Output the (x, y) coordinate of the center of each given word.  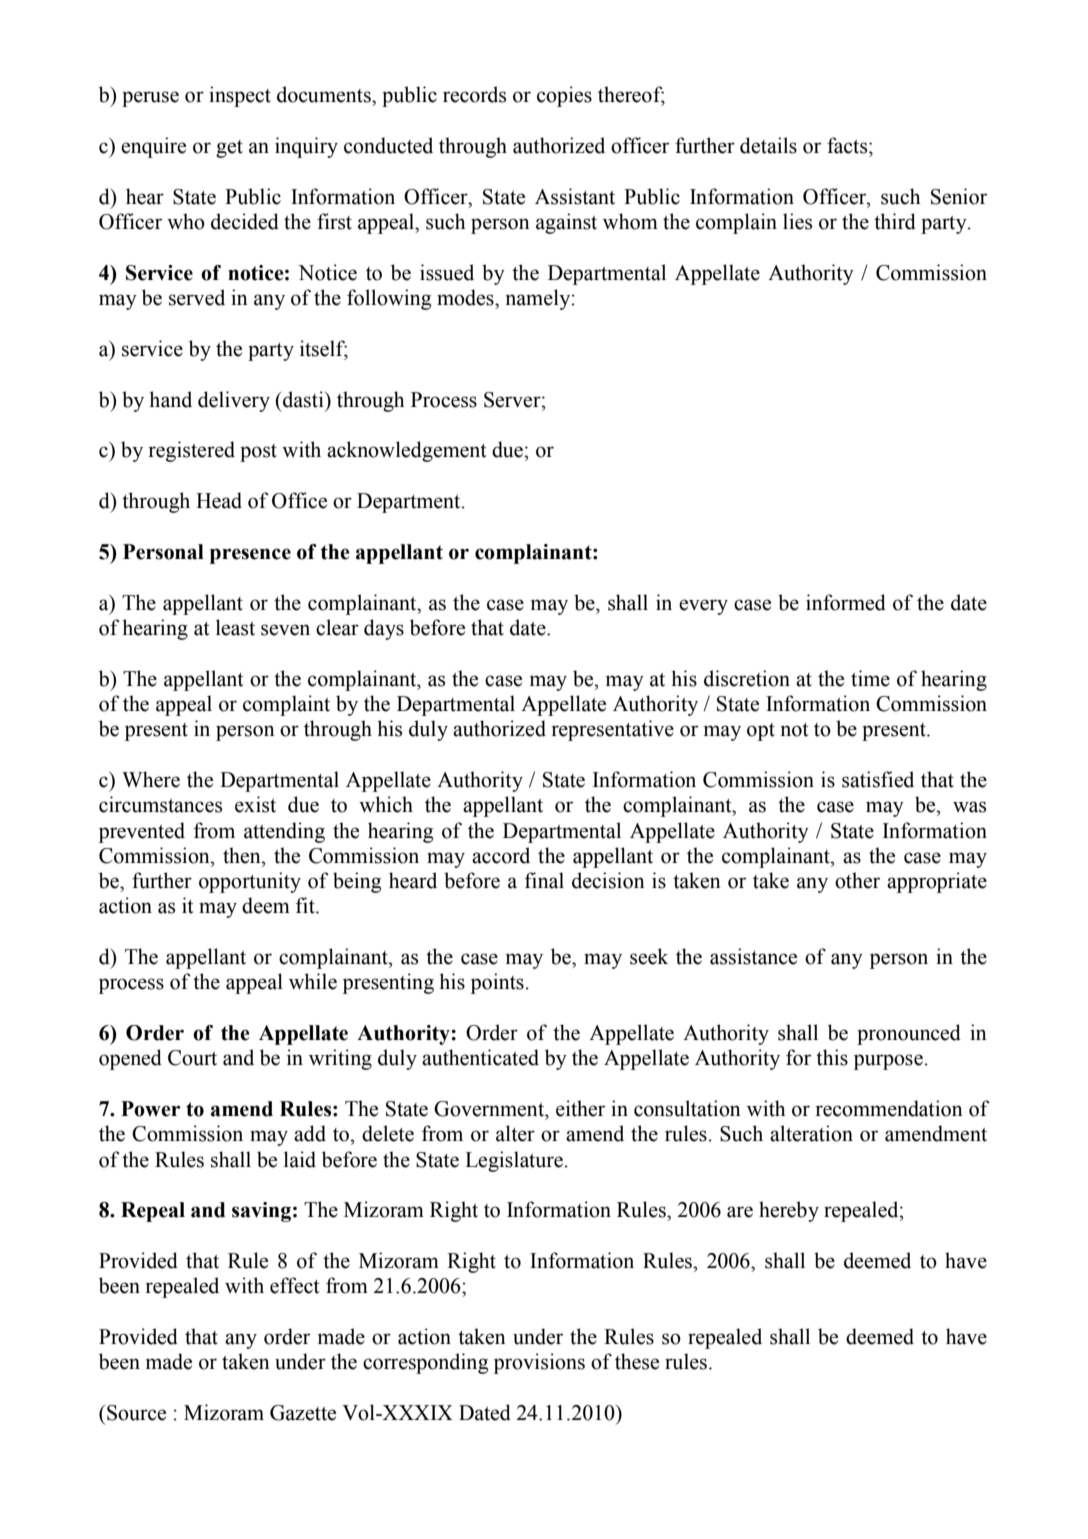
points (497, 983)
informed (846, 602)
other (857, 880)
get (229, 149)
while (313, 981)
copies (564, 96)
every (703, 607)
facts (848, 145)
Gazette (303, 1413)
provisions (539, 1363)
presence (250, 556)
